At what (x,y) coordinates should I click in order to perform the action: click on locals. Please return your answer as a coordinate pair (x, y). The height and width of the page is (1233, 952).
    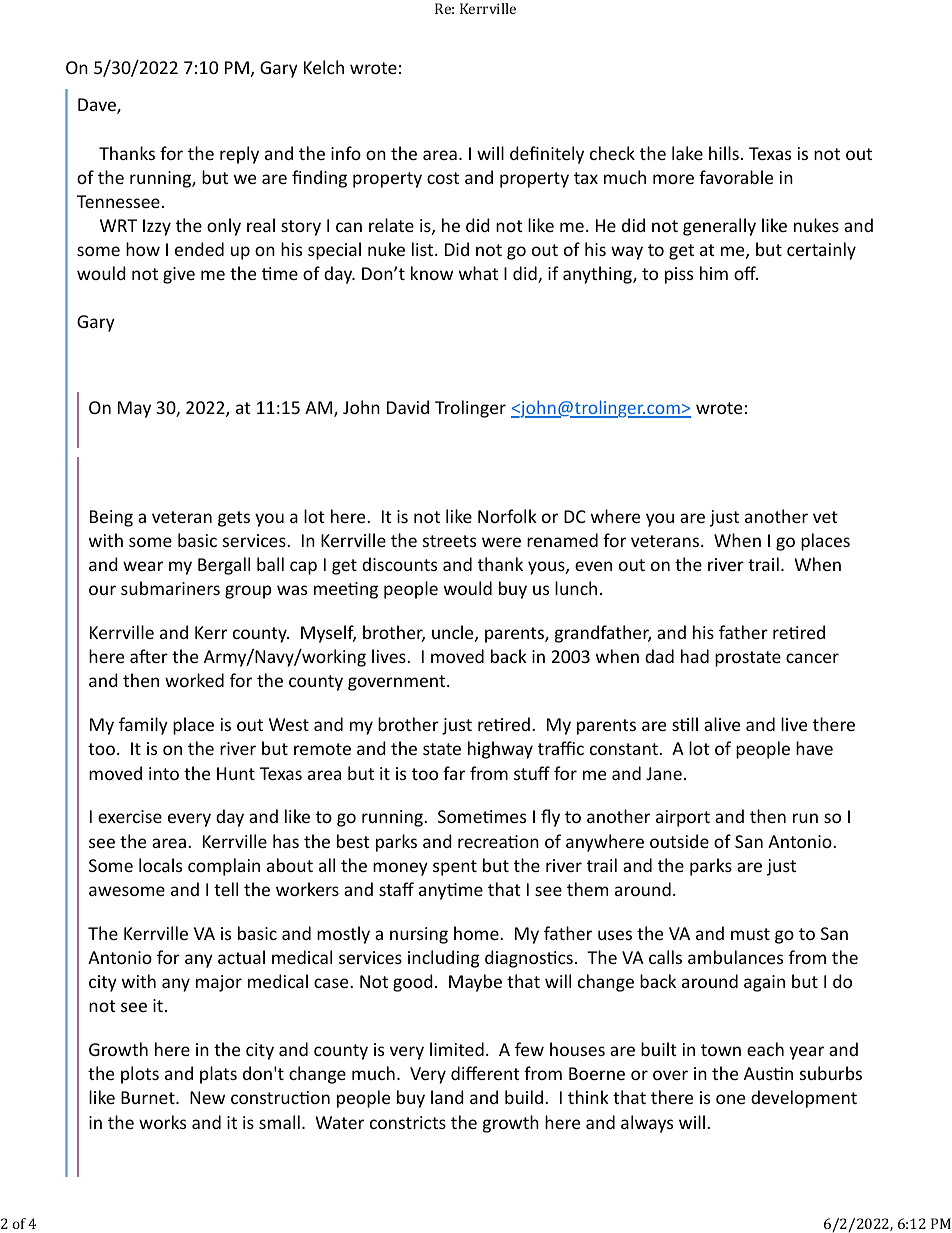
    Looking at the image, I should click on (160, 865).
